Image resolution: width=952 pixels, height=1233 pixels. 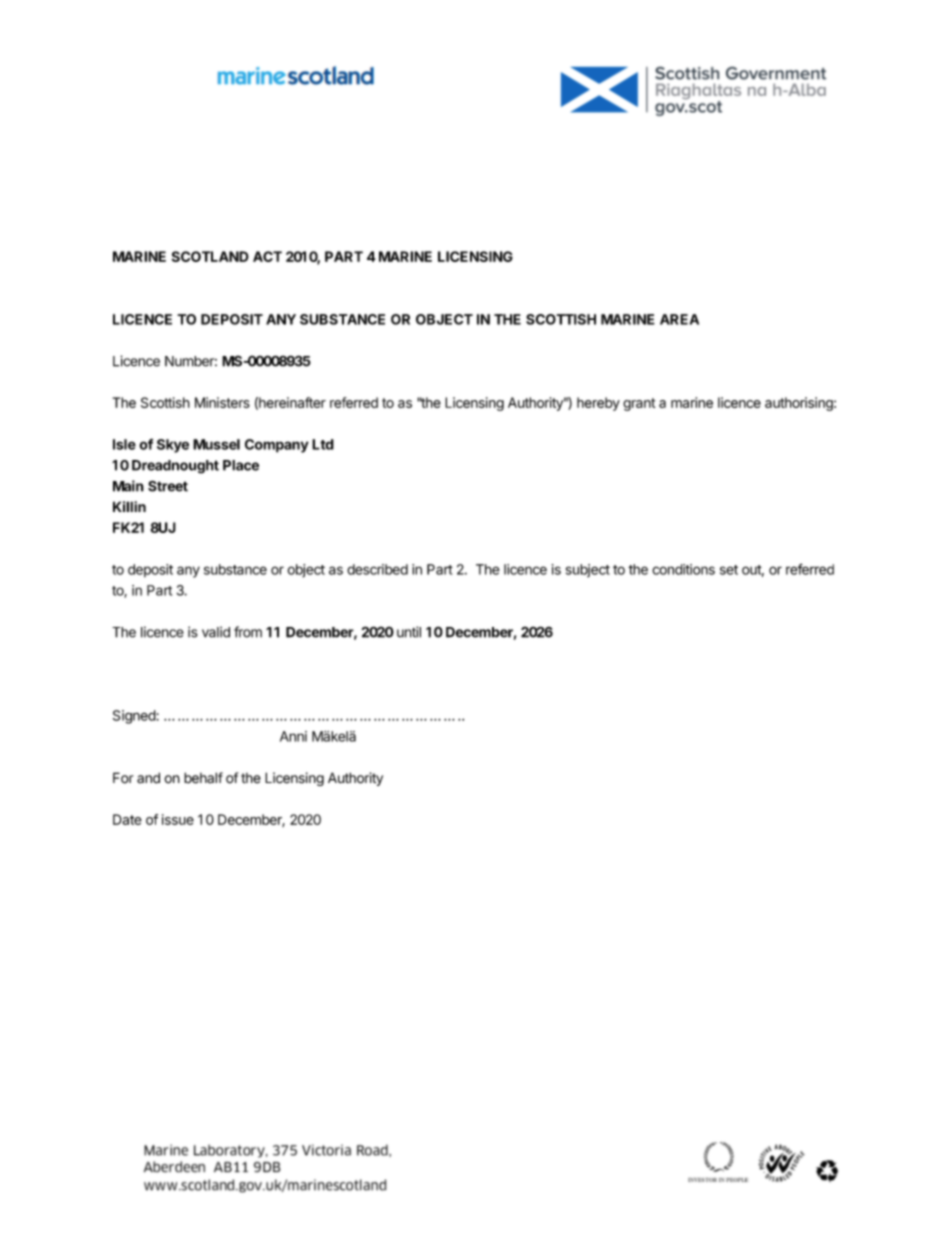 I want to click on SCOTLAND, so click(x=210, y=256).
